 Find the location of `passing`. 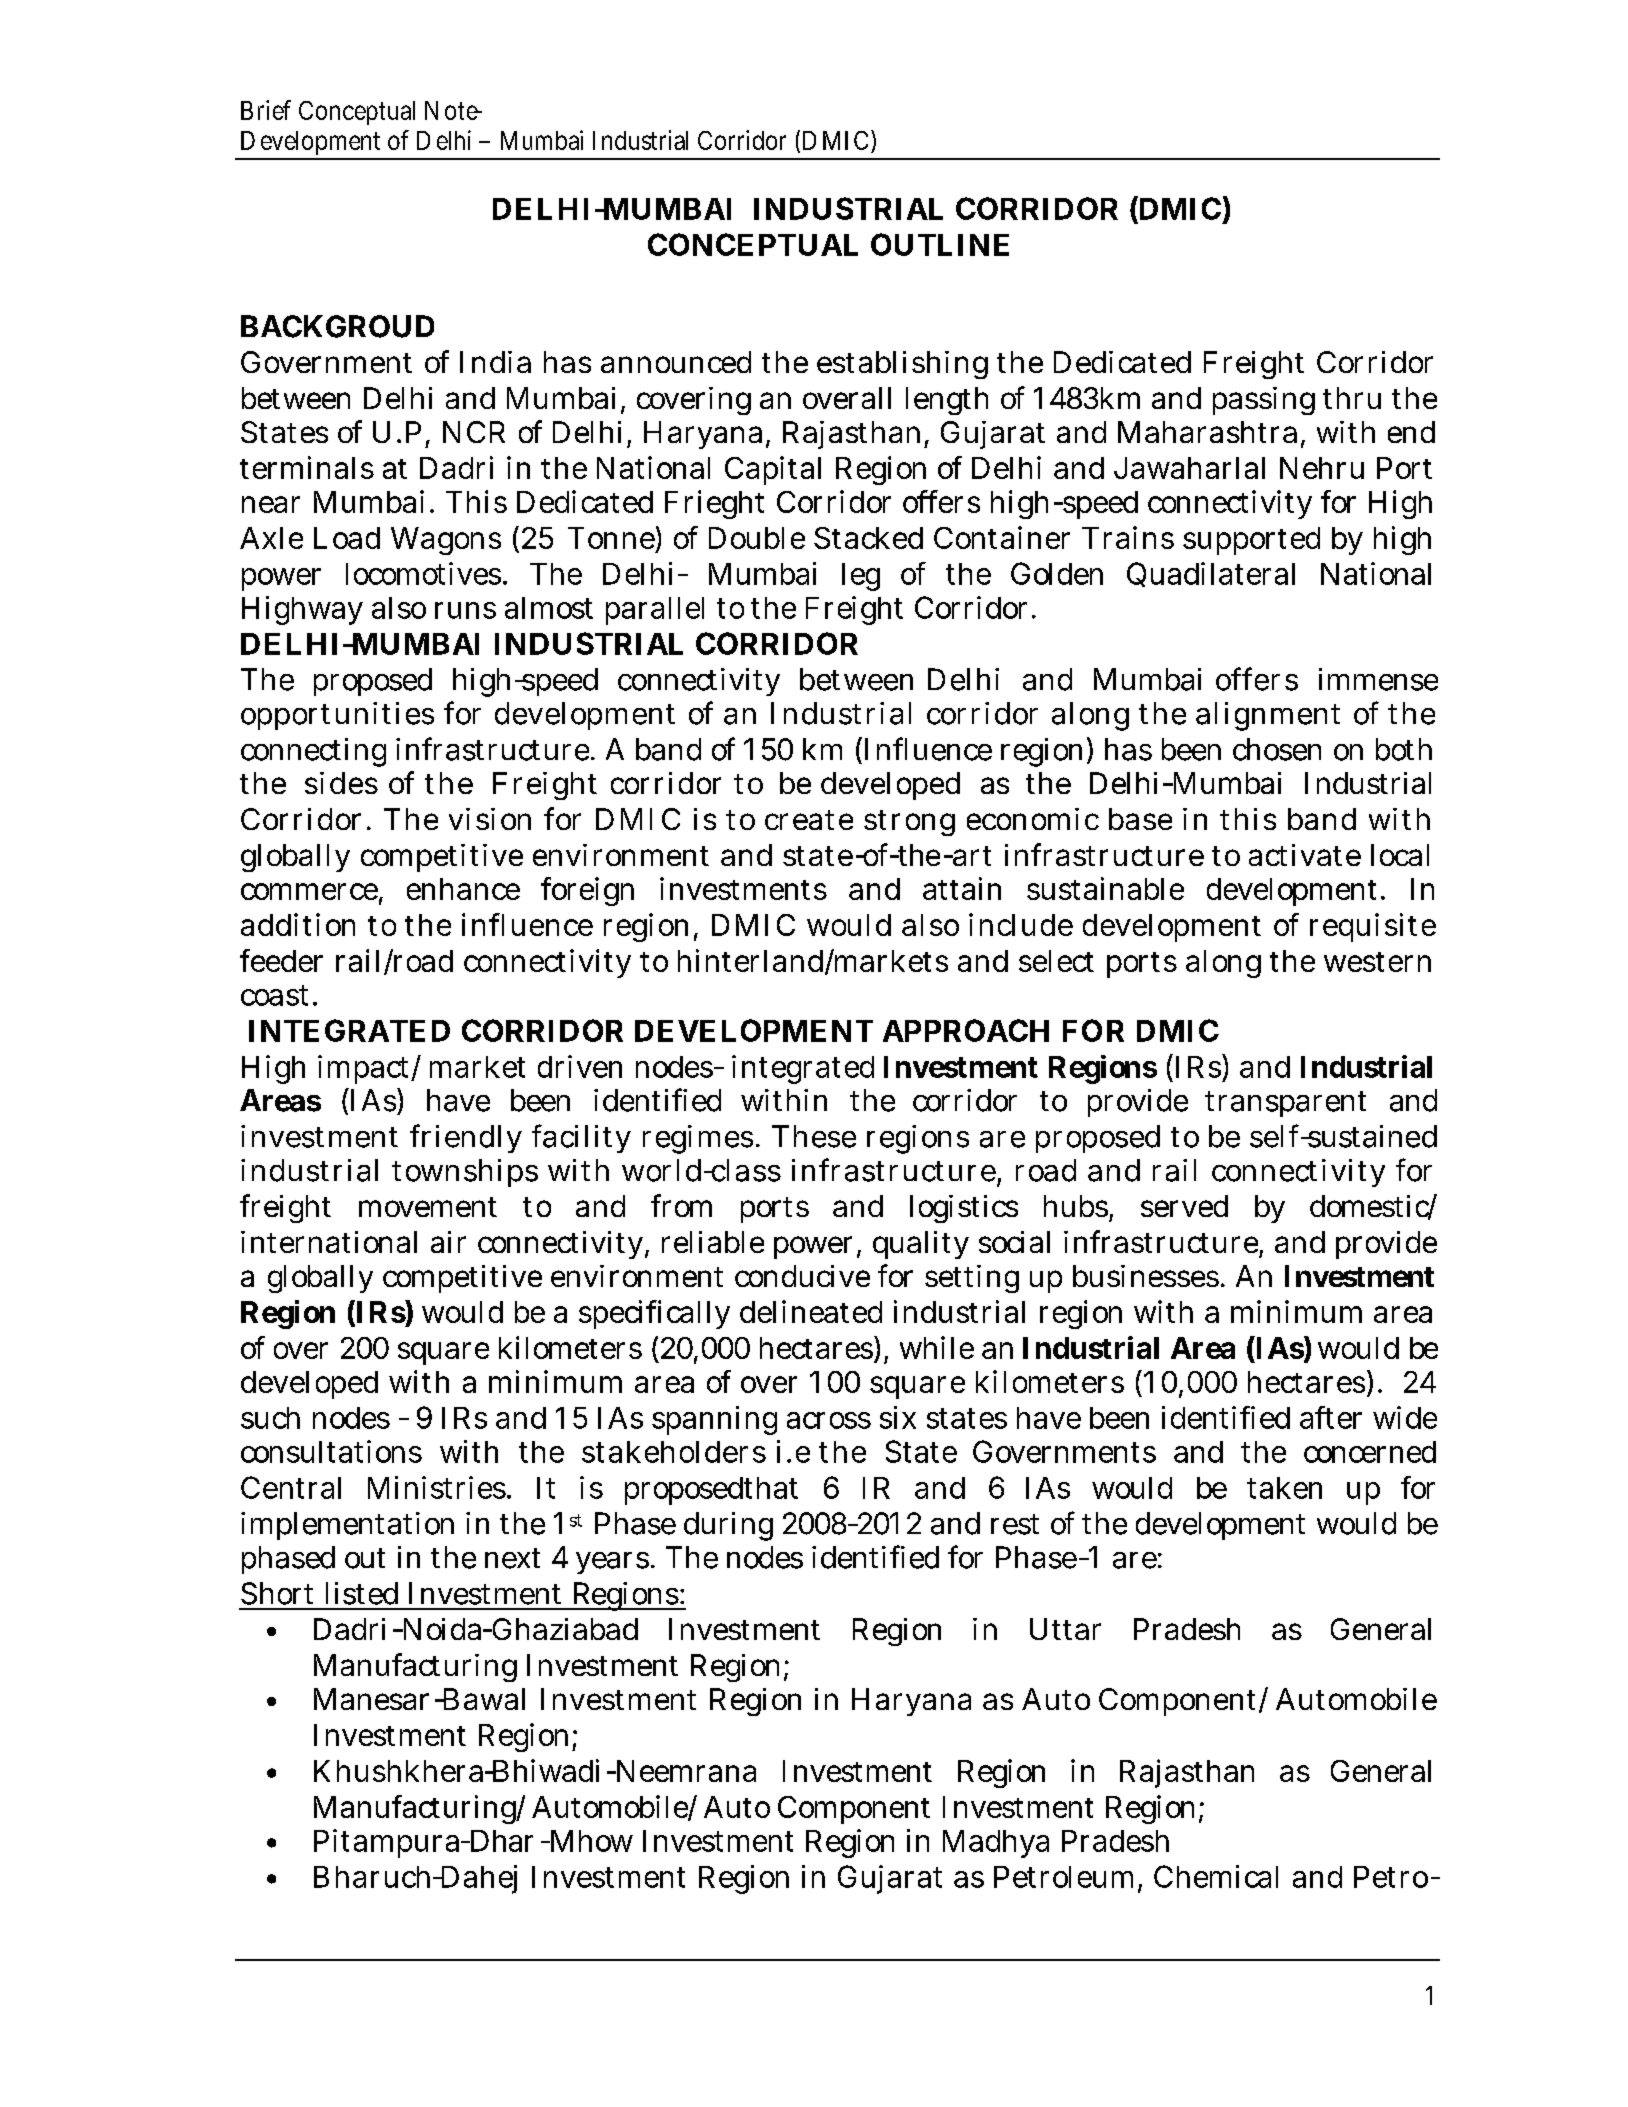

passing is located at coordinates (1264, 401).
